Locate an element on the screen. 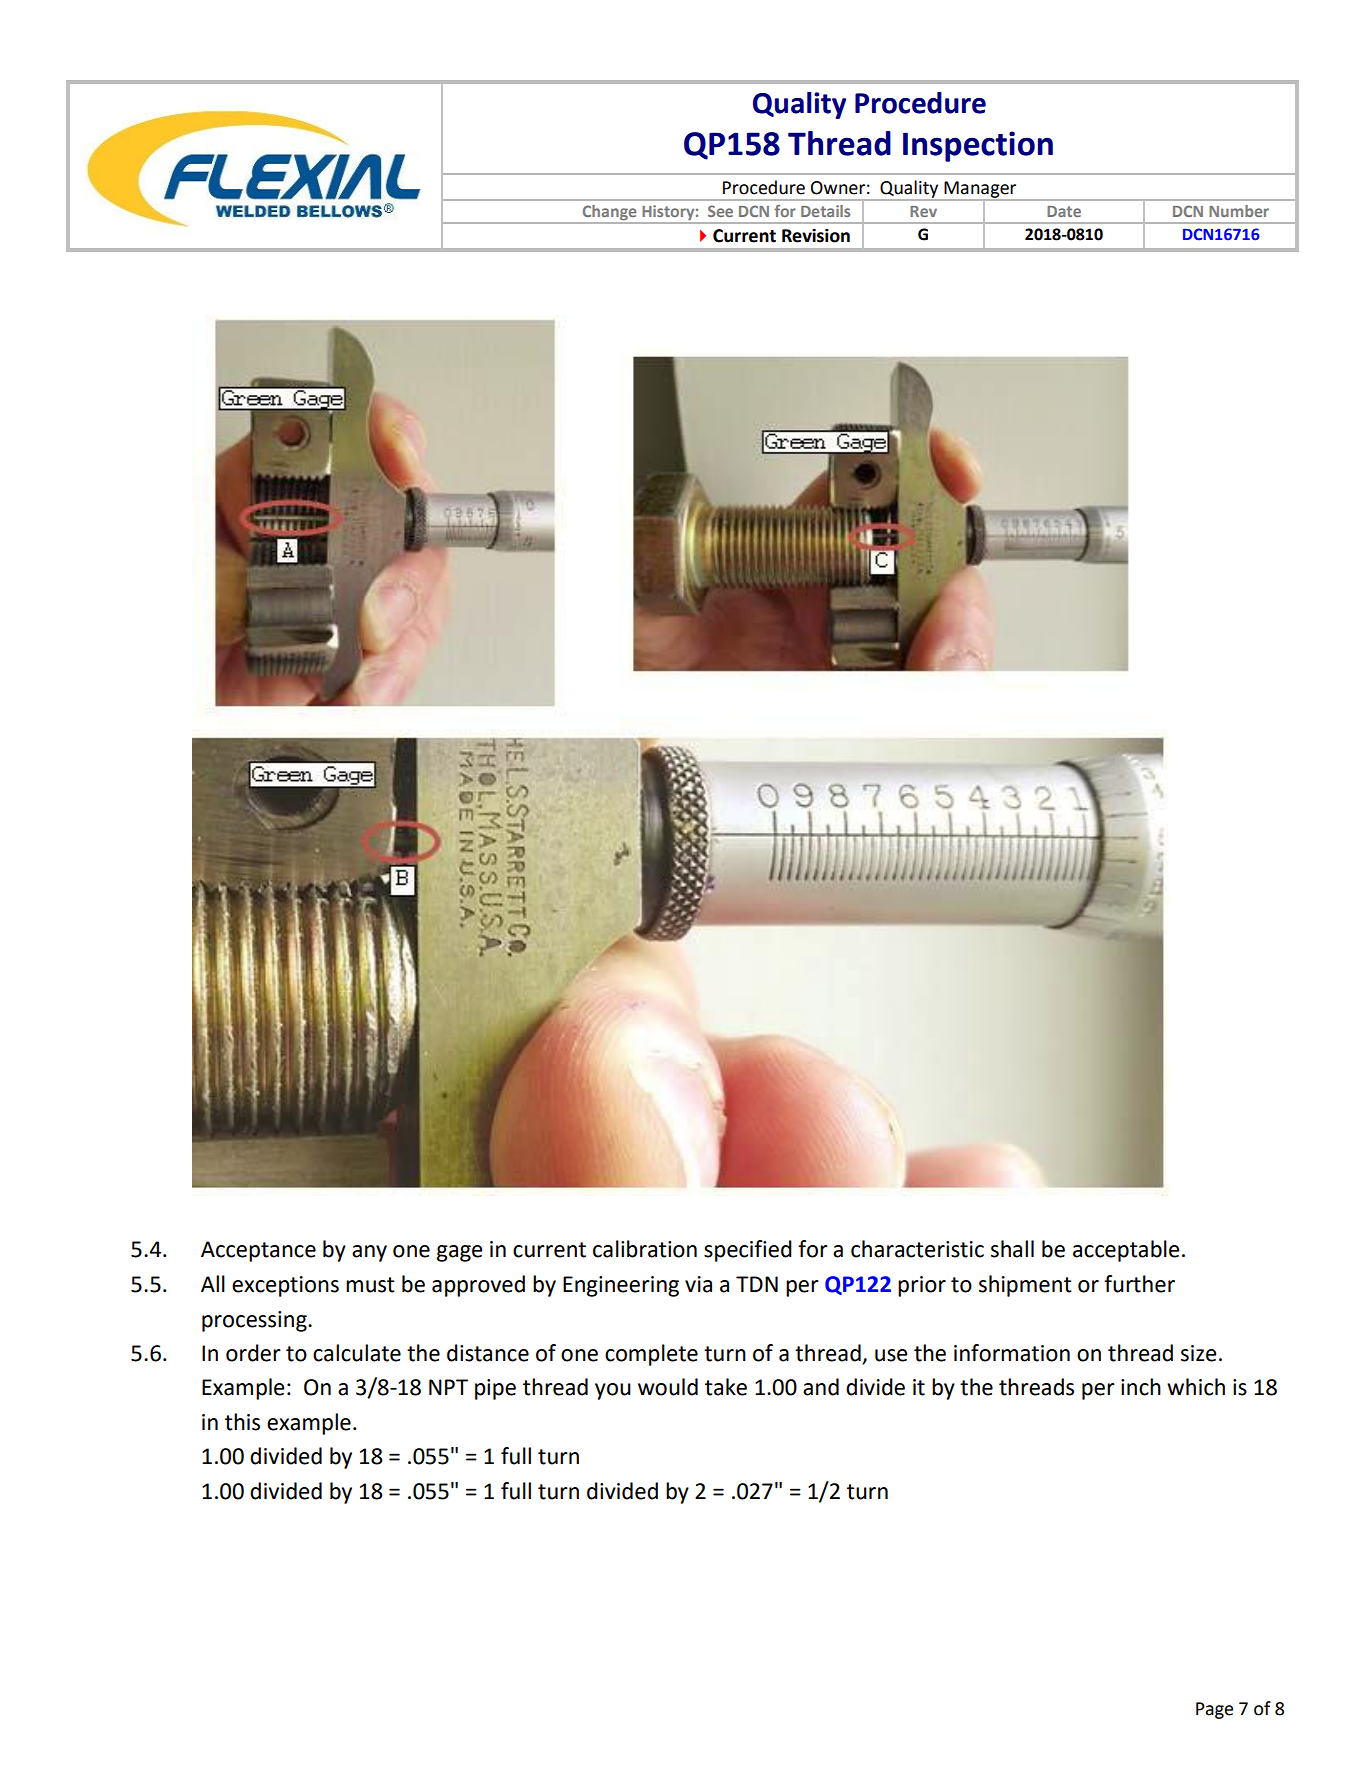 Image resolution: width=1365 pixels, height=1766 pixels. gage is located at coordinates (459, 1253).
